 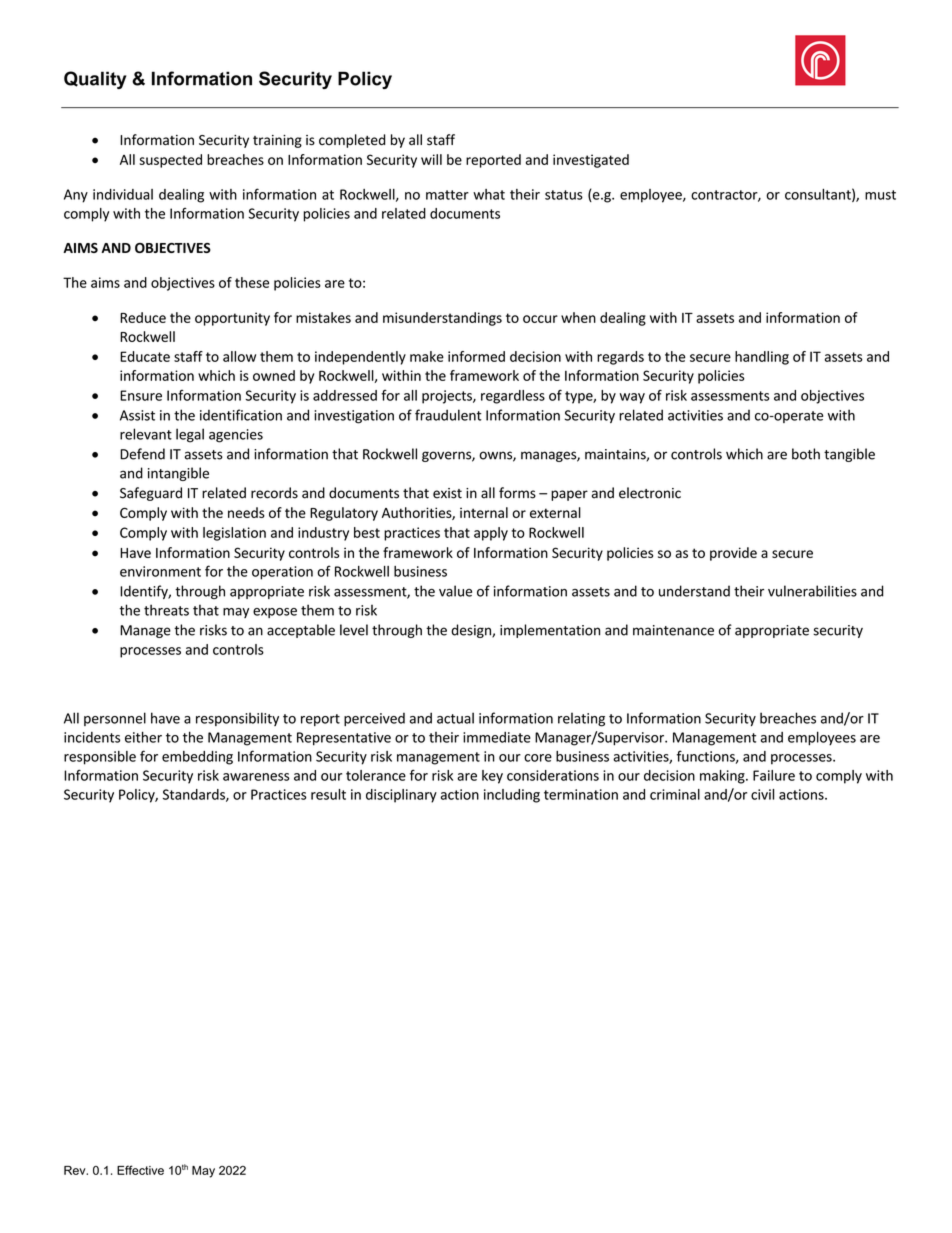 What do you see at coordinates (762, 794) in the document?
I see `civil` at bounding box center [762, 794].
